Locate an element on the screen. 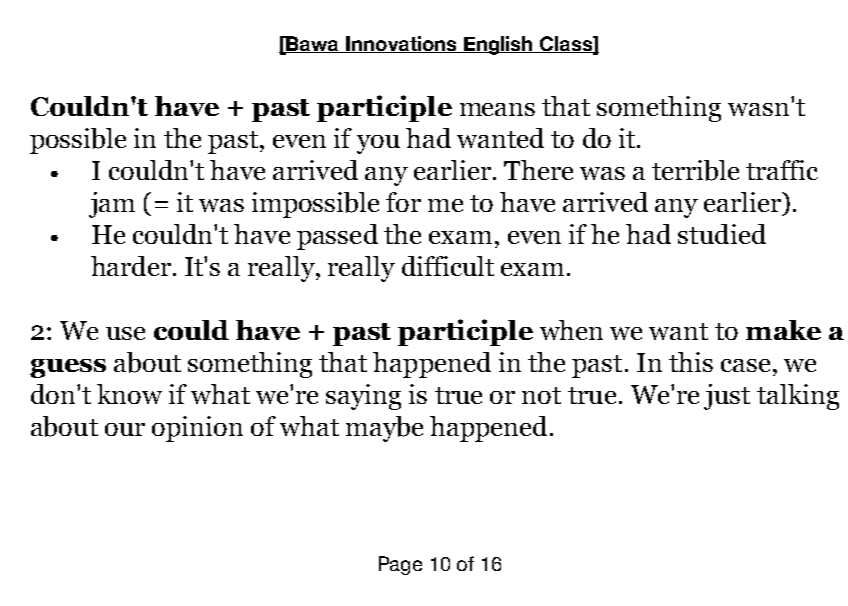  Page is located at coordinates (400, 565).
